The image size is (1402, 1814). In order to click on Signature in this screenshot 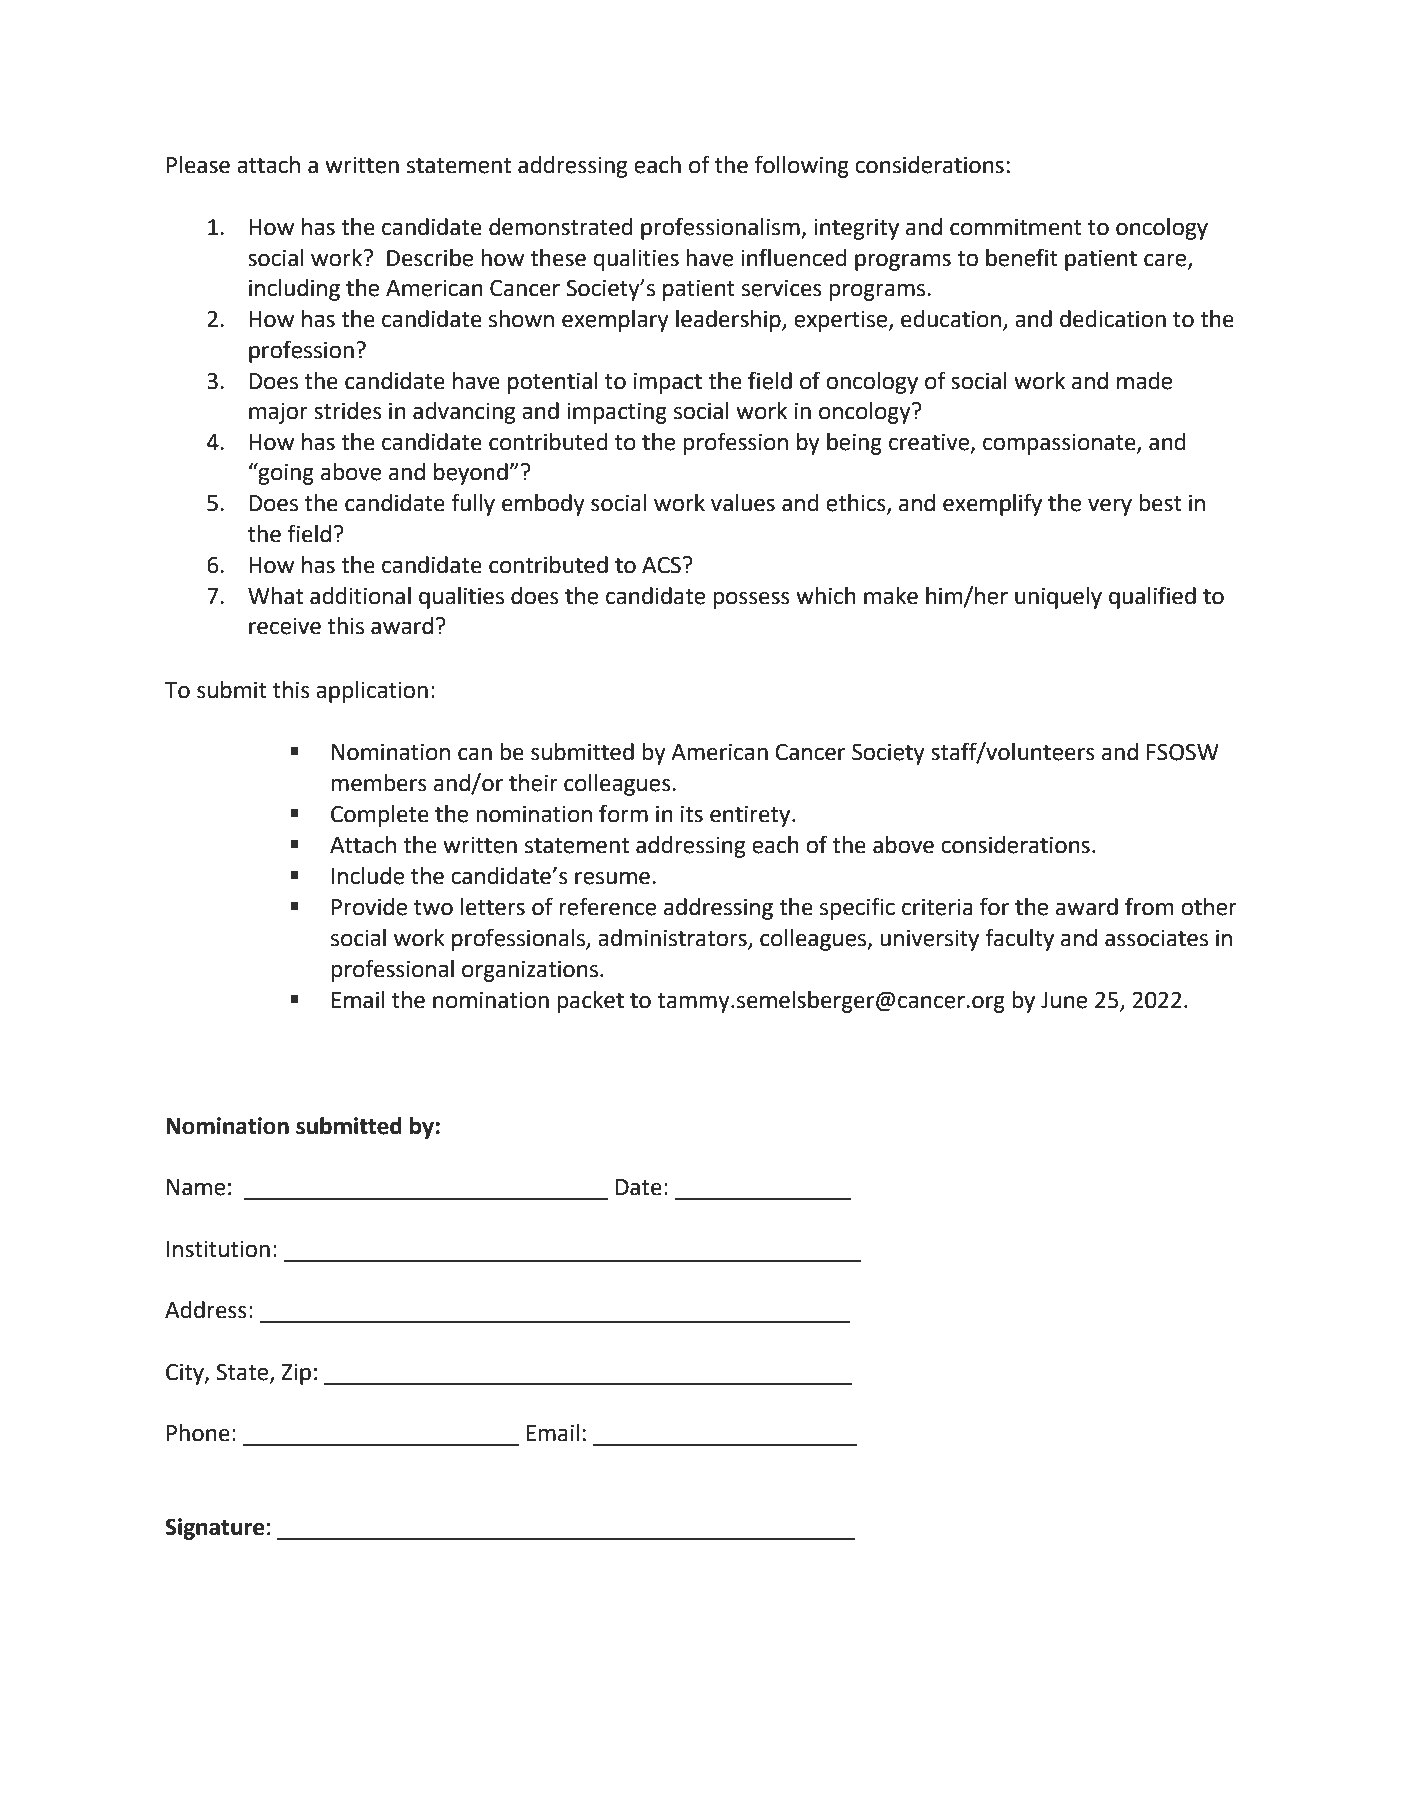, I will do `click(214, 1529)`.
